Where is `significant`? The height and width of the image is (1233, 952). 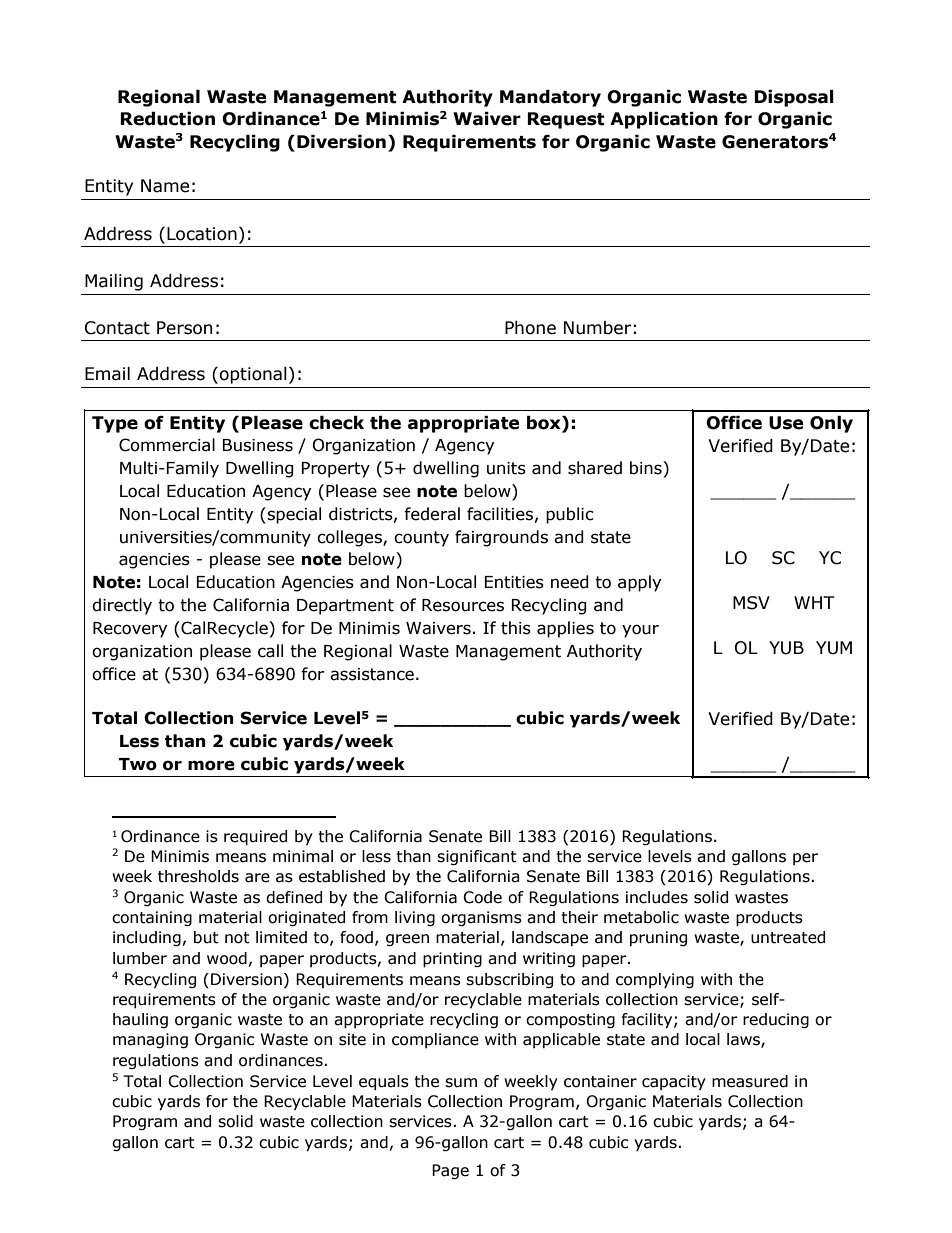 significant is located at coordinates (477, 857).
